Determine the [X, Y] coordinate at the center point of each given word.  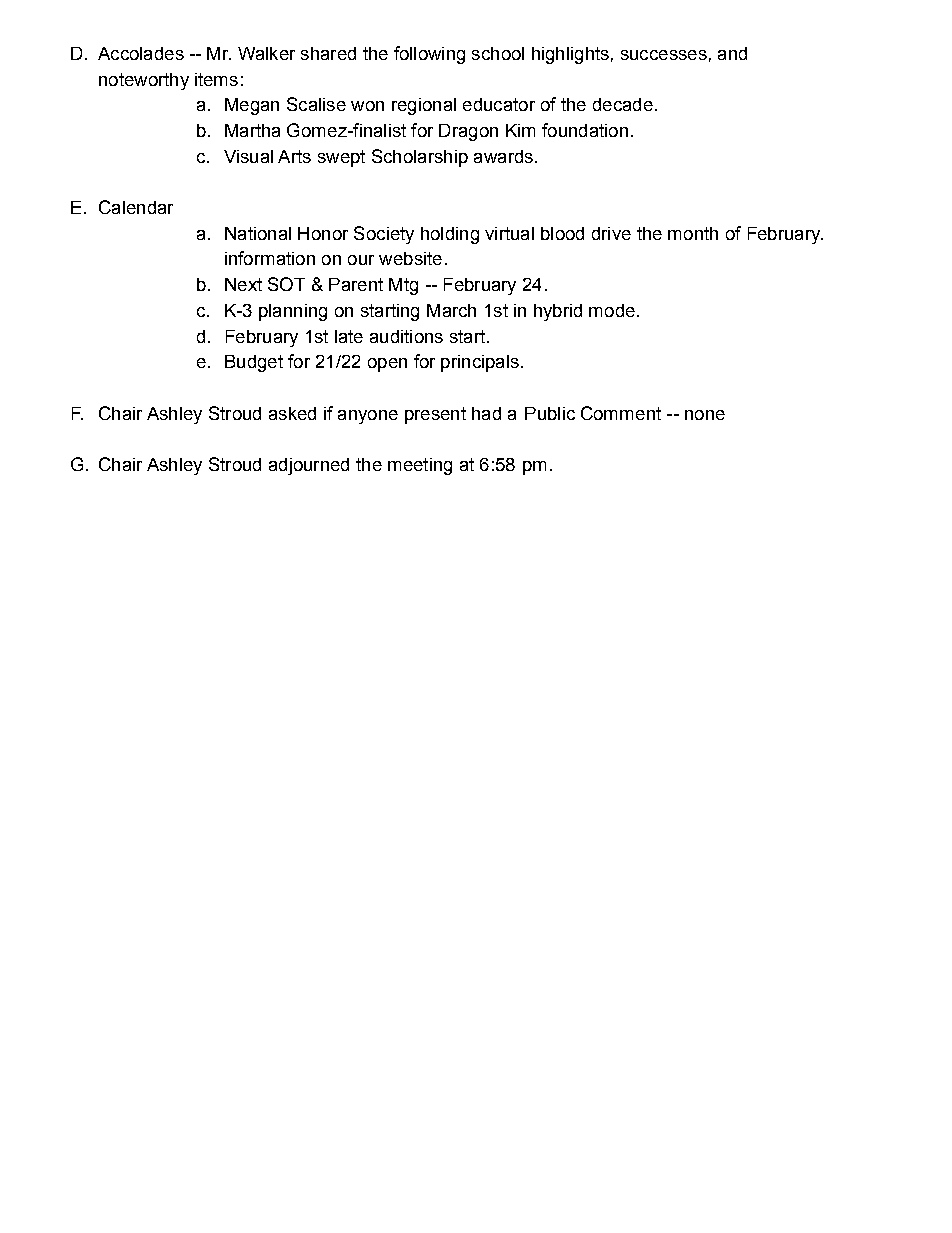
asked [292, 413]
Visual [248, 156]
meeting [420, 466]
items [216, 79]
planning [293, 312]
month [693, 233]
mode [612, 310]
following [429, 55]
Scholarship [420, 158]
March [451, 310]
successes [664, 55]
